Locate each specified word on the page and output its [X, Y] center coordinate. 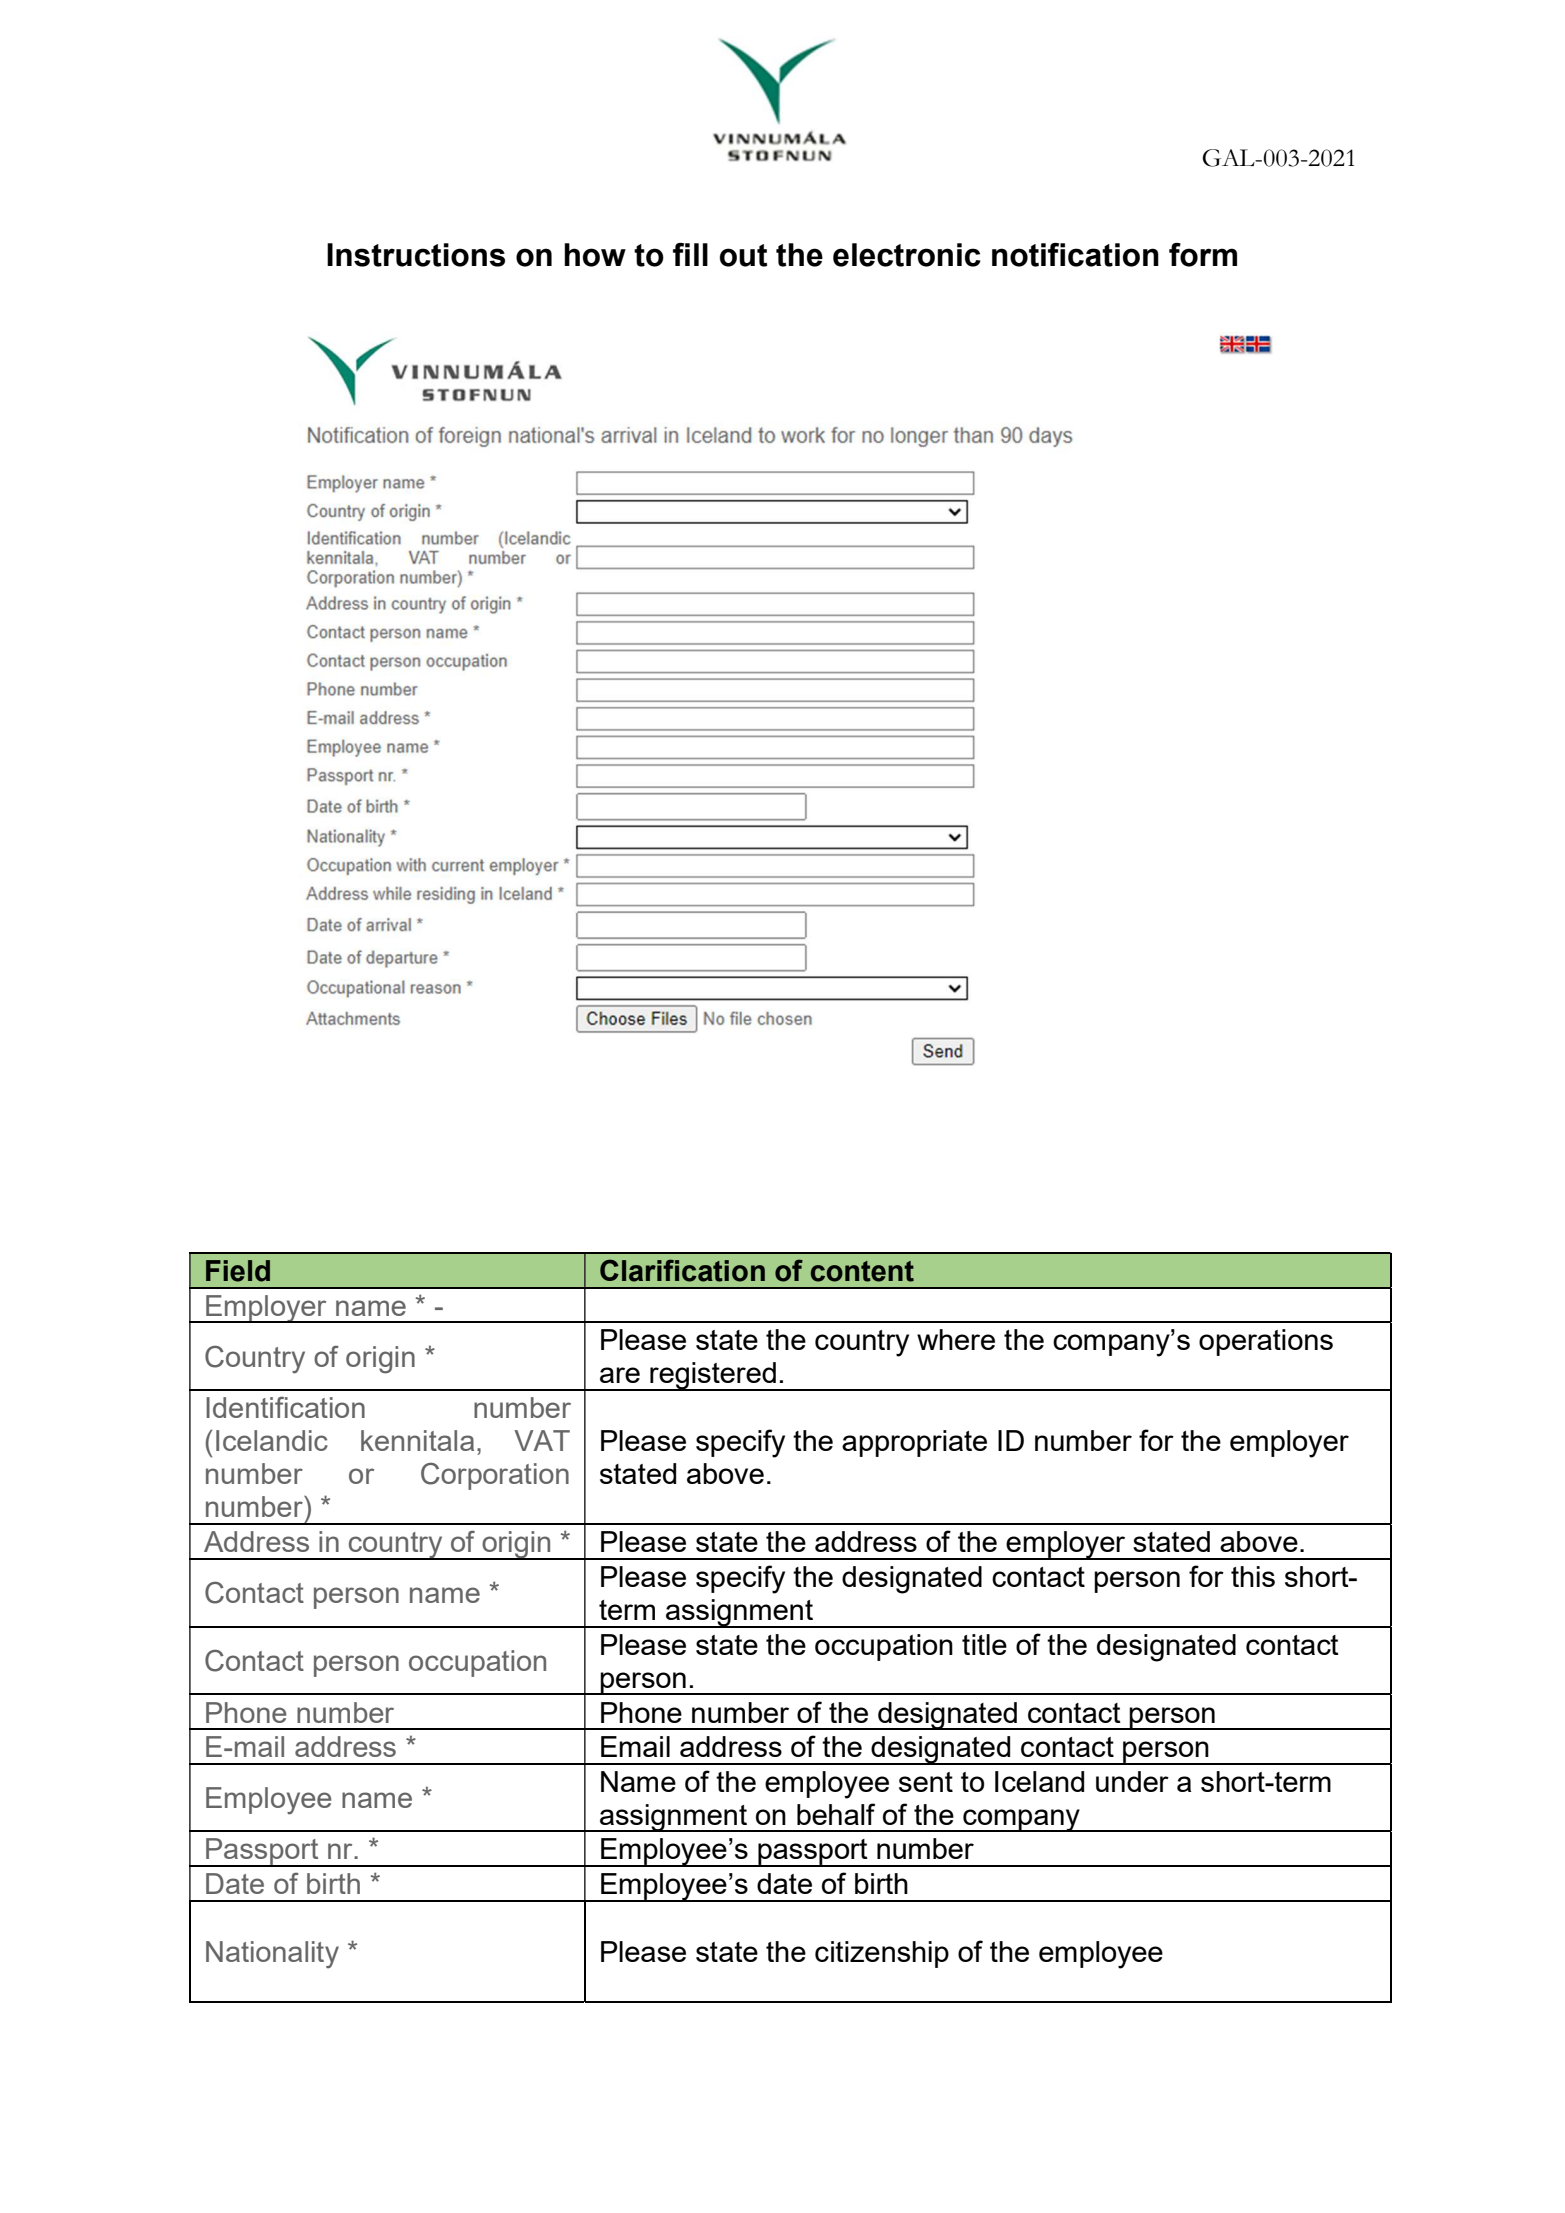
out [743, 255]
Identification [285, 1407]
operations [1266, 1342]
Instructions [416, 255]
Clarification [682, 1270]
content [862, 1271]
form [1203, 255]
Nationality [272, 1955]
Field [238, 1271]
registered [713, 1376]
